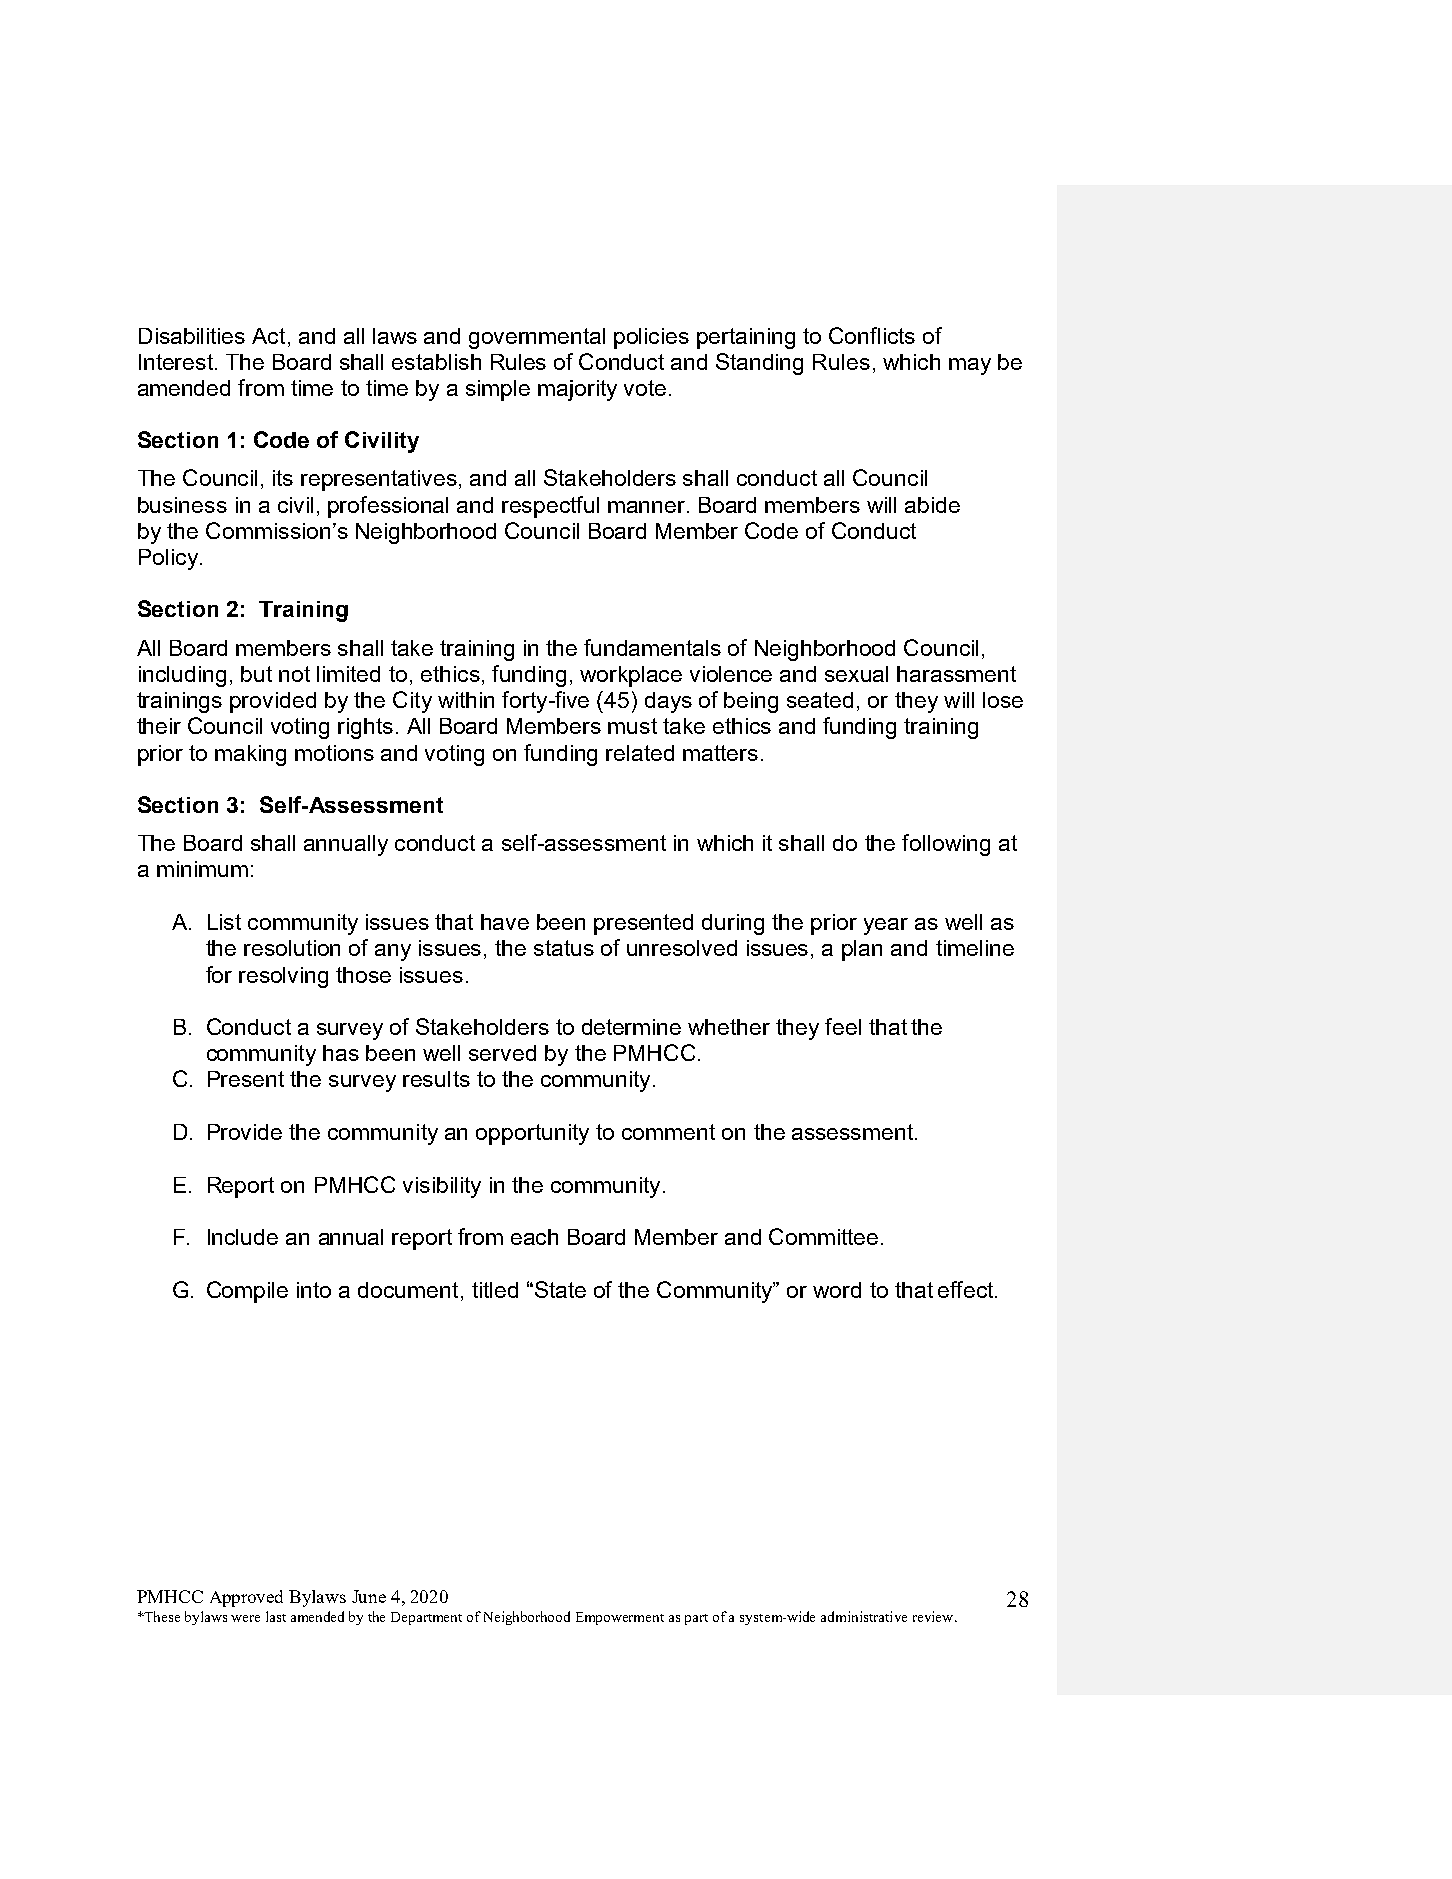 Image resolution: width=1452 pixels, height=1879 pixels. Describe the element at coordinates (577, 390) in the document. I see `majority` at that location.
